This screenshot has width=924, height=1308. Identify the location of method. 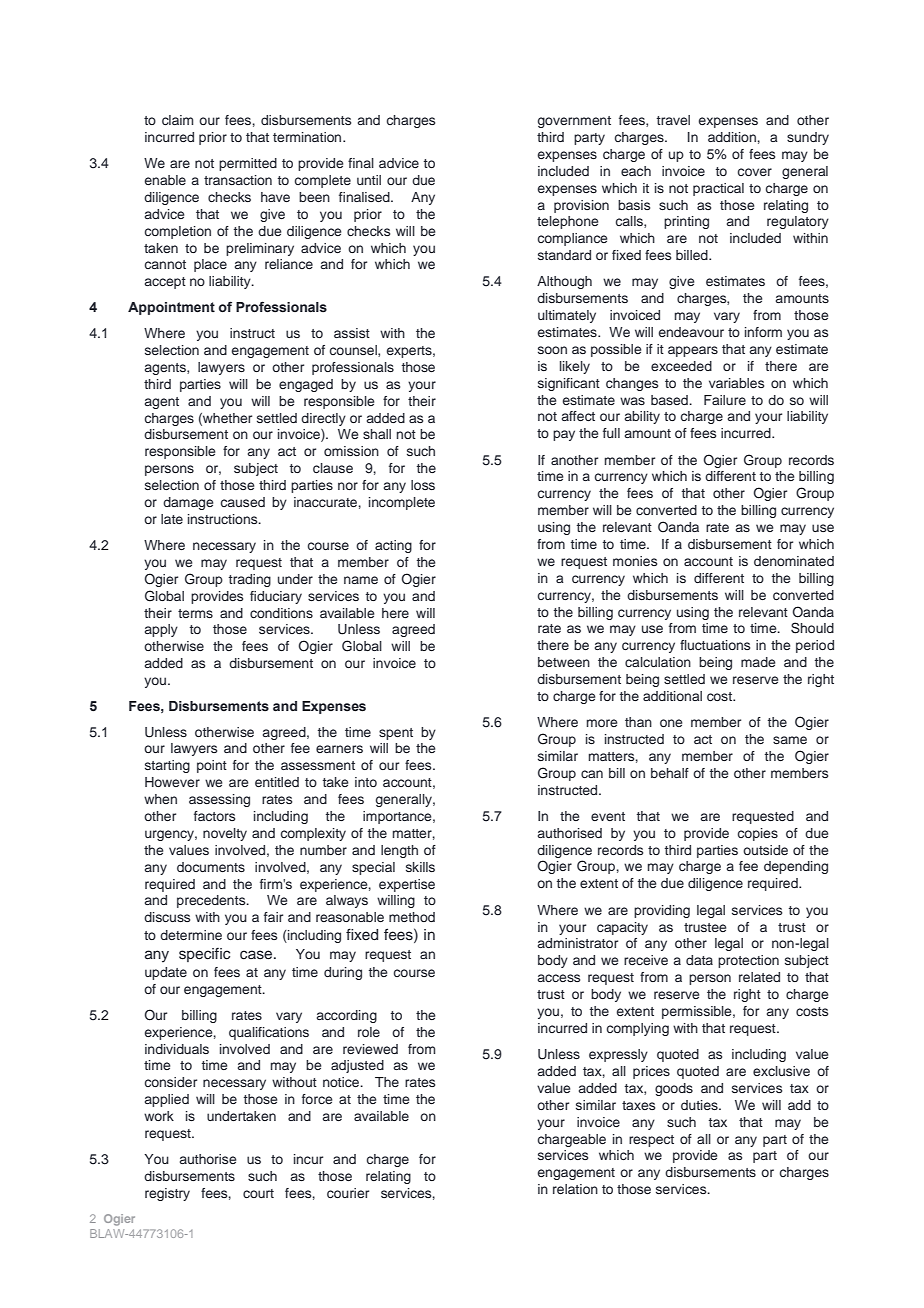
(412, 917).
